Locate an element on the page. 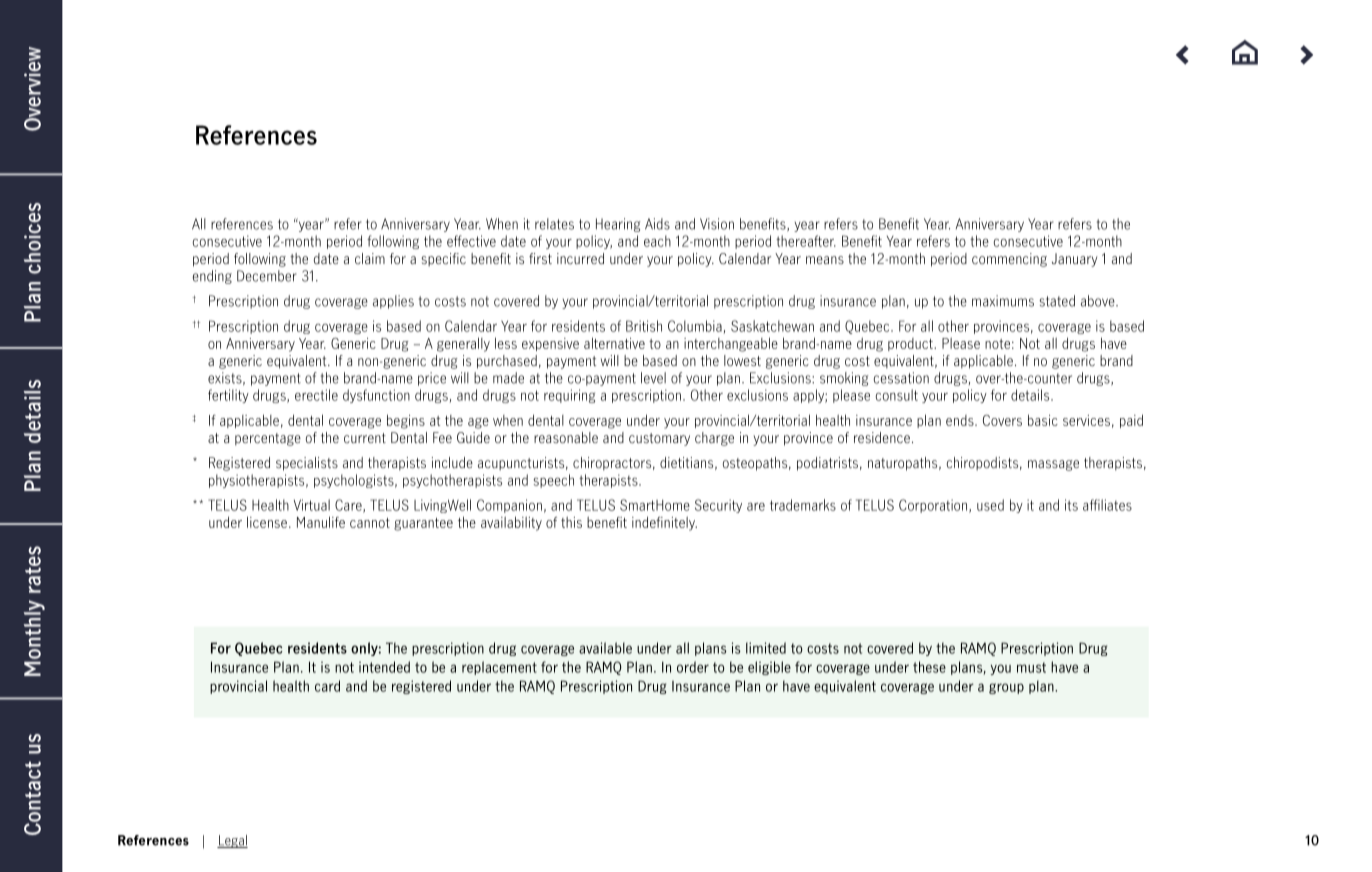  each is located at coordinates (657, 241).
